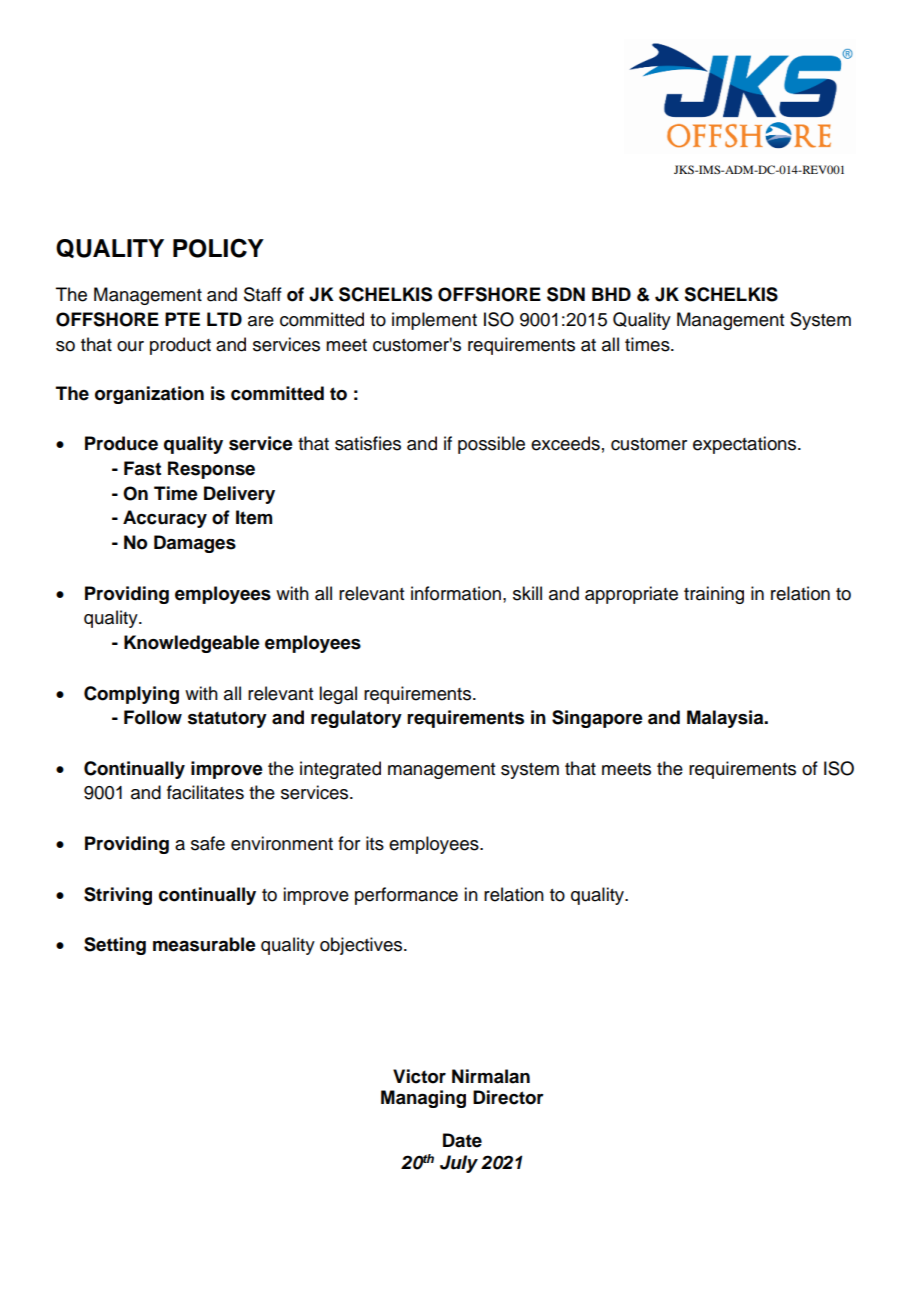 The image size is (924, 1308). I want to click on Managing, so click(423, 1099).
